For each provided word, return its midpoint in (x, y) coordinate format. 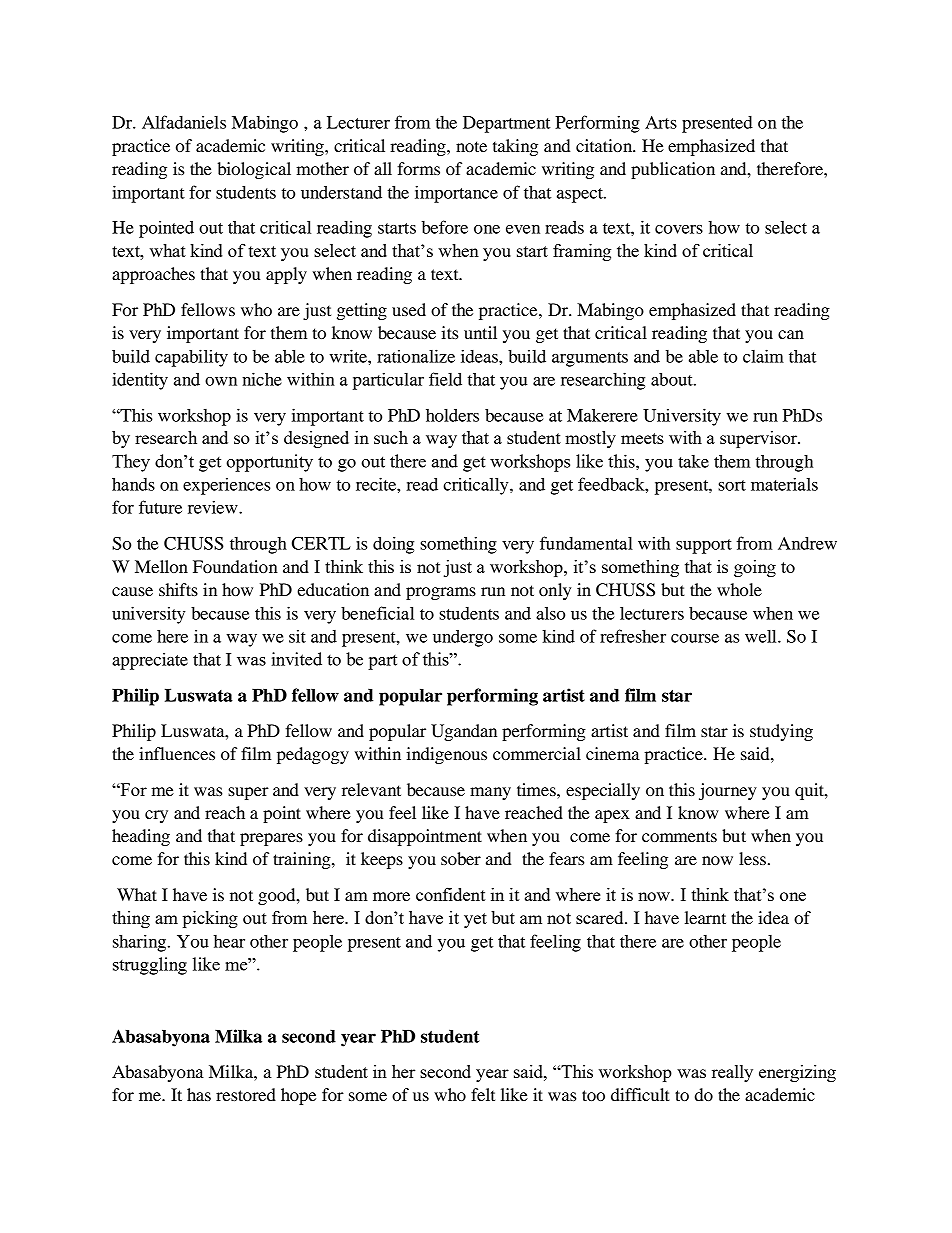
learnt (705, 917)
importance (456, 194)
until (480, 332)
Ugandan (464, 732)
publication (673, 170)
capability (191, 358)
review (214, 507)
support (704, 546)
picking (210, 919)
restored (246, 1094)
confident (450, 894)
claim (763, 356)
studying (781, 732)
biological (254, 170)
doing (393, 545)
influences (177, 753)
